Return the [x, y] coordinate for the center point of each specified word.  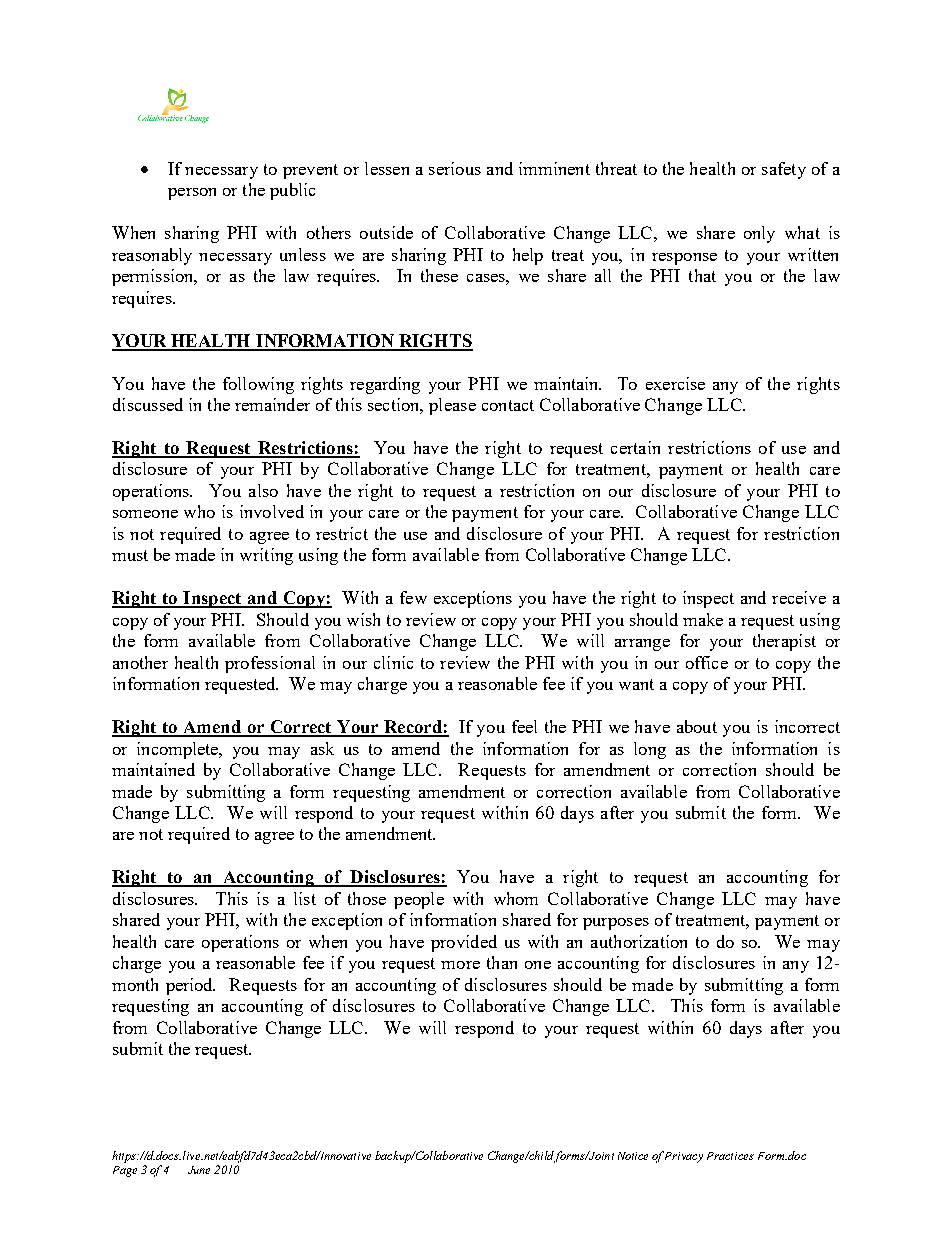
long [650, 750]
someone [145, 514]
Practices [730, 1156]
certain [635, 447]
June [199, 1170]
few [413, 597]
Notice [633, 1156]
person [192, 194]
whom [516, 898]
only [759, 234]
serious [455, 168]
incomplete [179, 750]
